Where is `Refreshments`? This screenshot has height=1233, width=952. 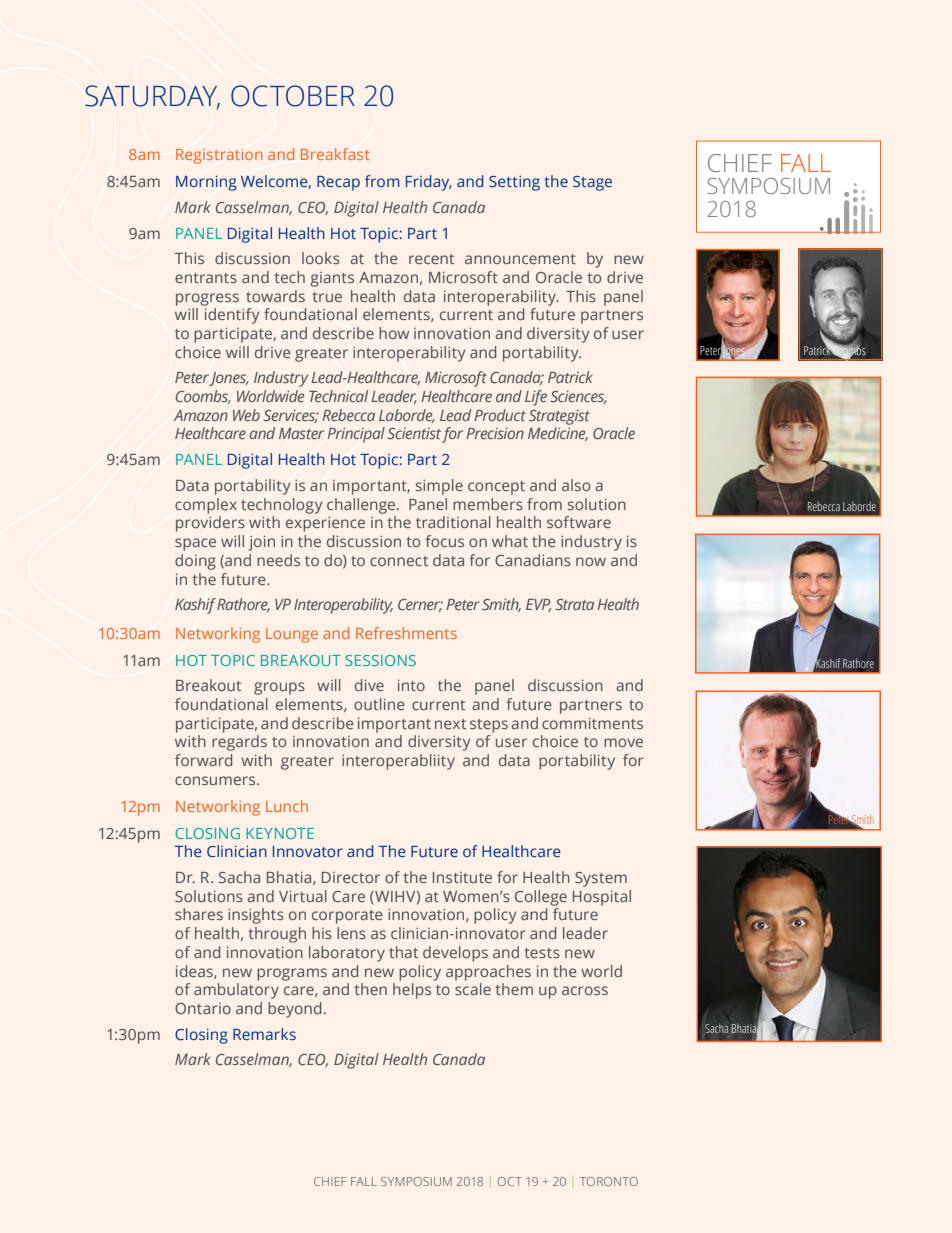 Refreshments is located at coordinates (406, 633).
